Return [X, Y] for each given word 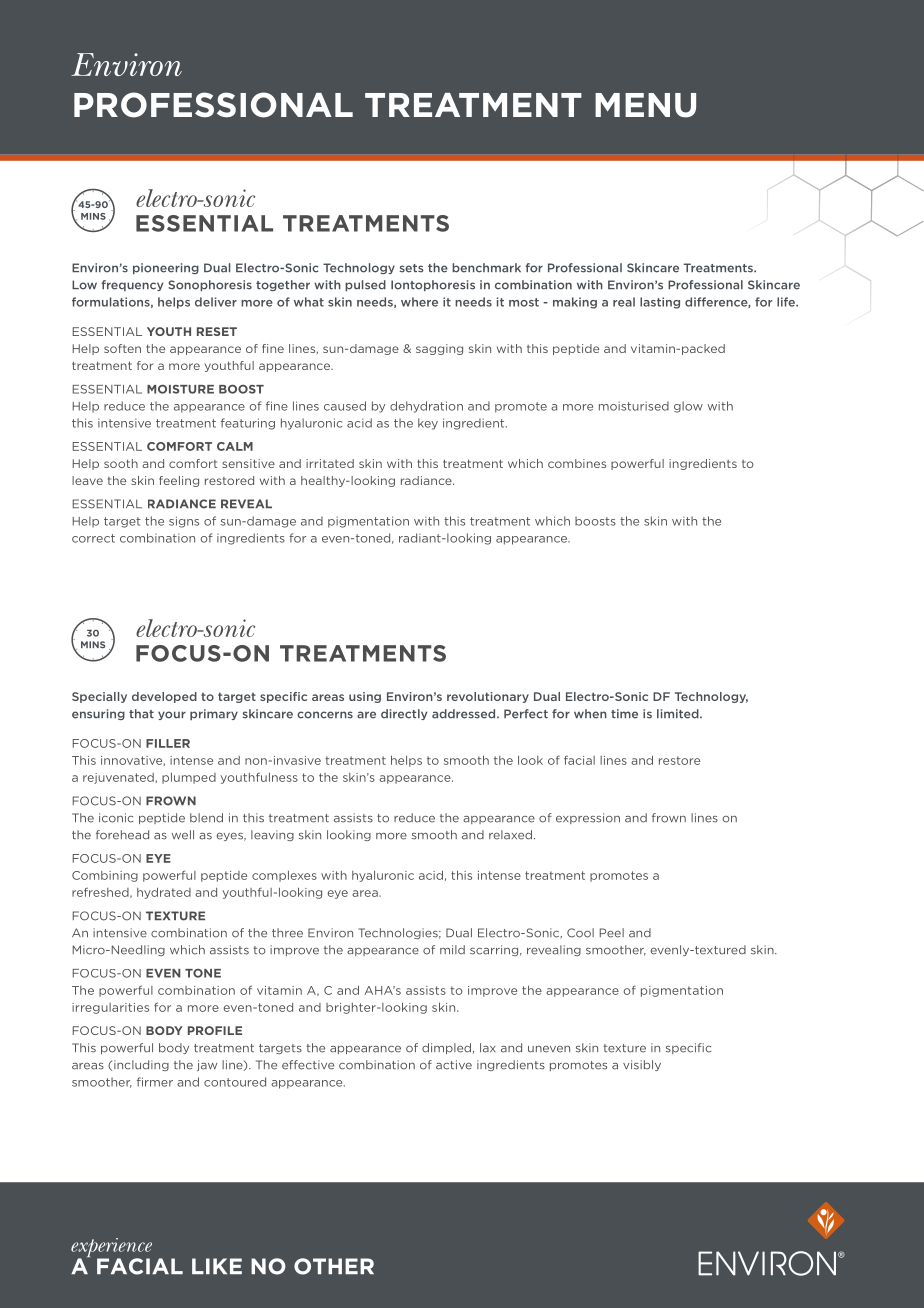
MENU [645, 105]
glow [688, 407]
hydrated [164, 893]
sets [411, 268]
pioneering [166, 268]
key [428, 424]
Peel [612, 933]
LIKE [217, 1266]
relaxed [510, 835]
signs [184, 522]
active [454, 1065]
